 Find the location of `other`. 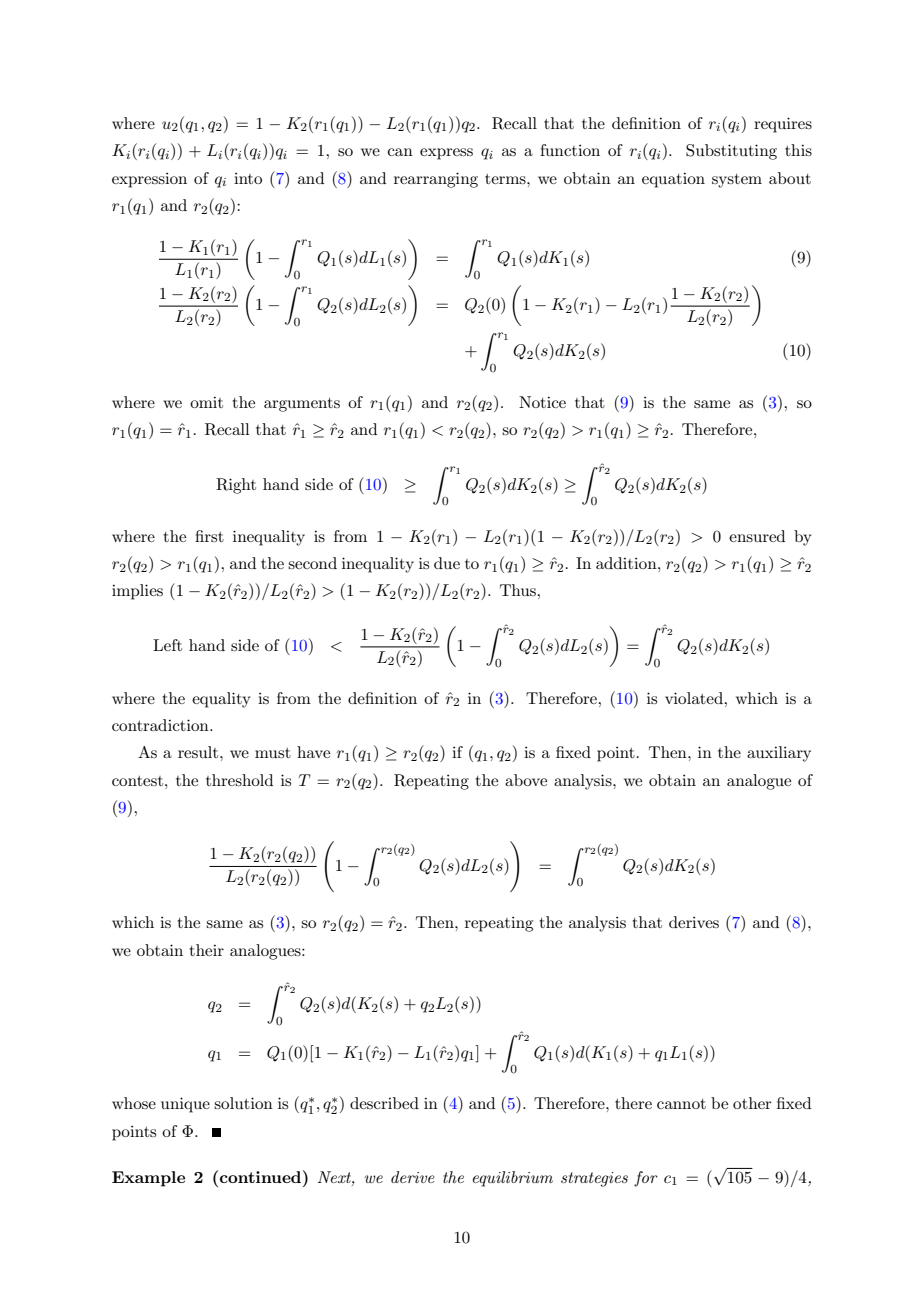

other is located at coordinates (752, 1103).
